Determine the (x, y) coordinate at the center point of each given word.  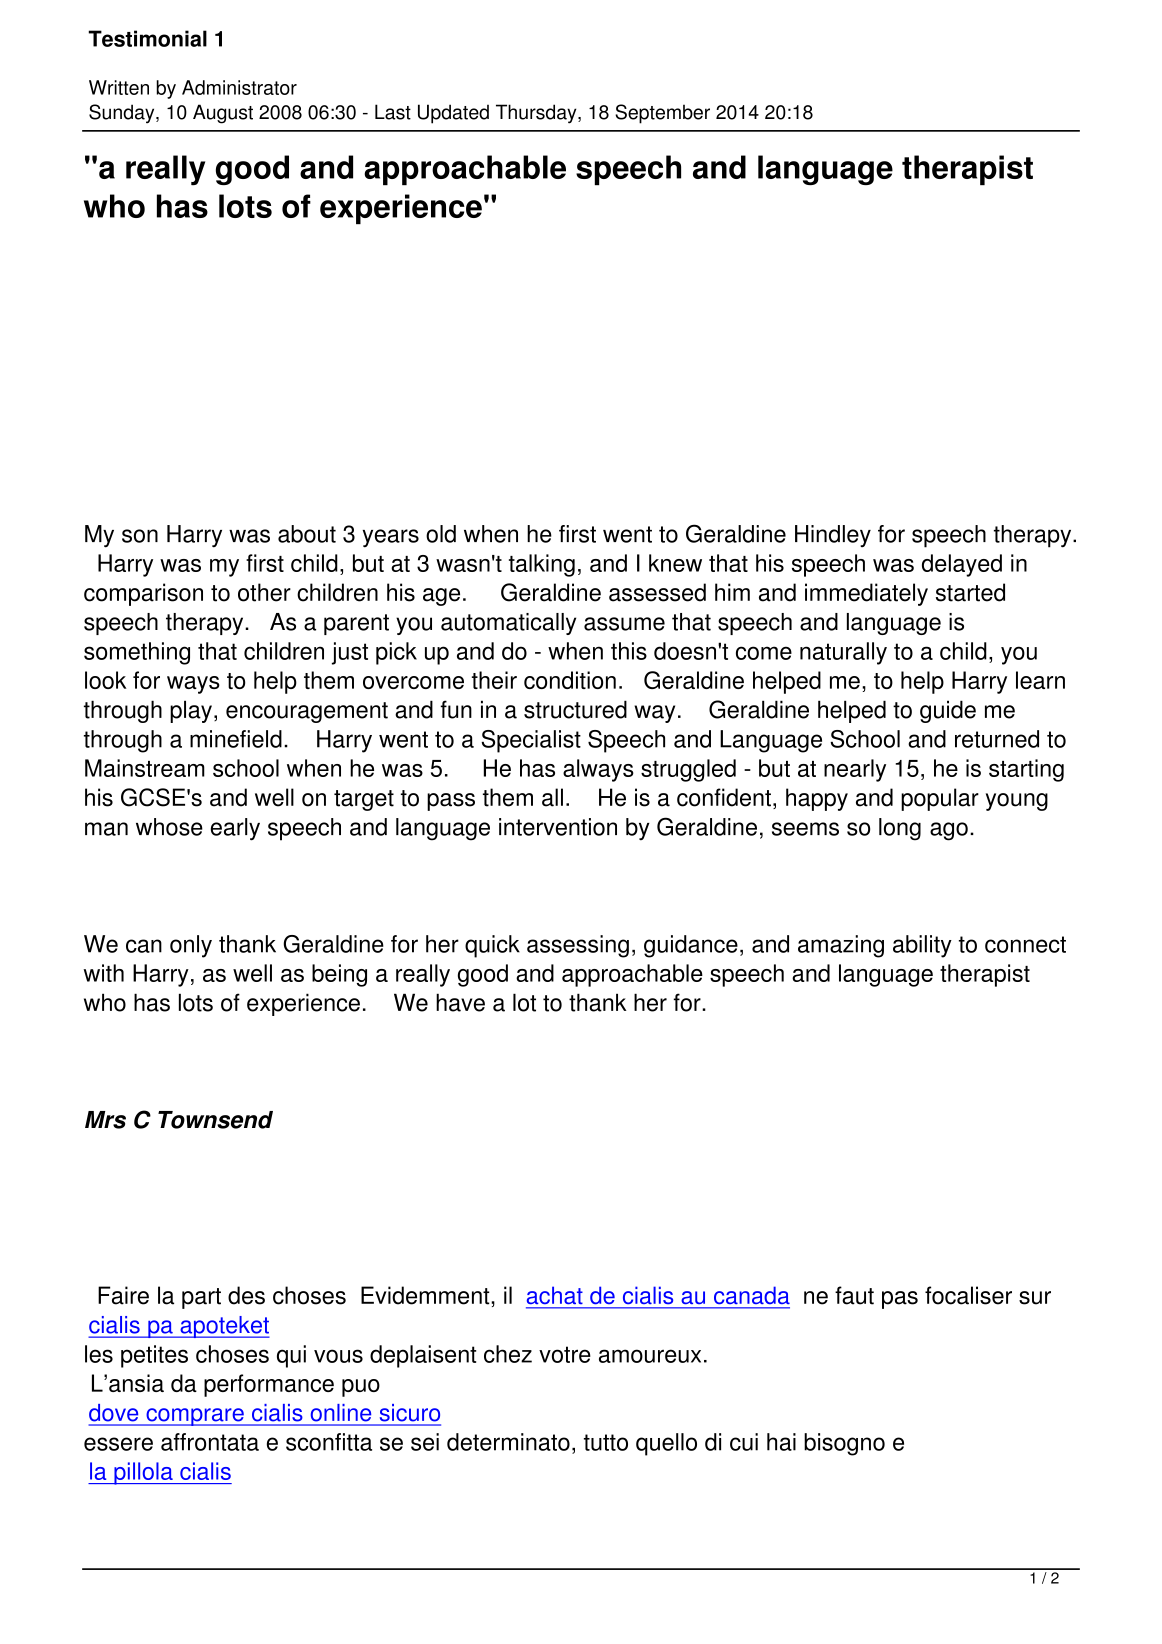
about (307, 534)
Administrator (239, 87)
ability (922, 946)
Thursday (537, 114)
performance (269, 1385)
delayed (962, 565)
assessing (578, 946)
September (662, 114)
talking (542, 565)
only (191, 946)
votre (565, 1354)
